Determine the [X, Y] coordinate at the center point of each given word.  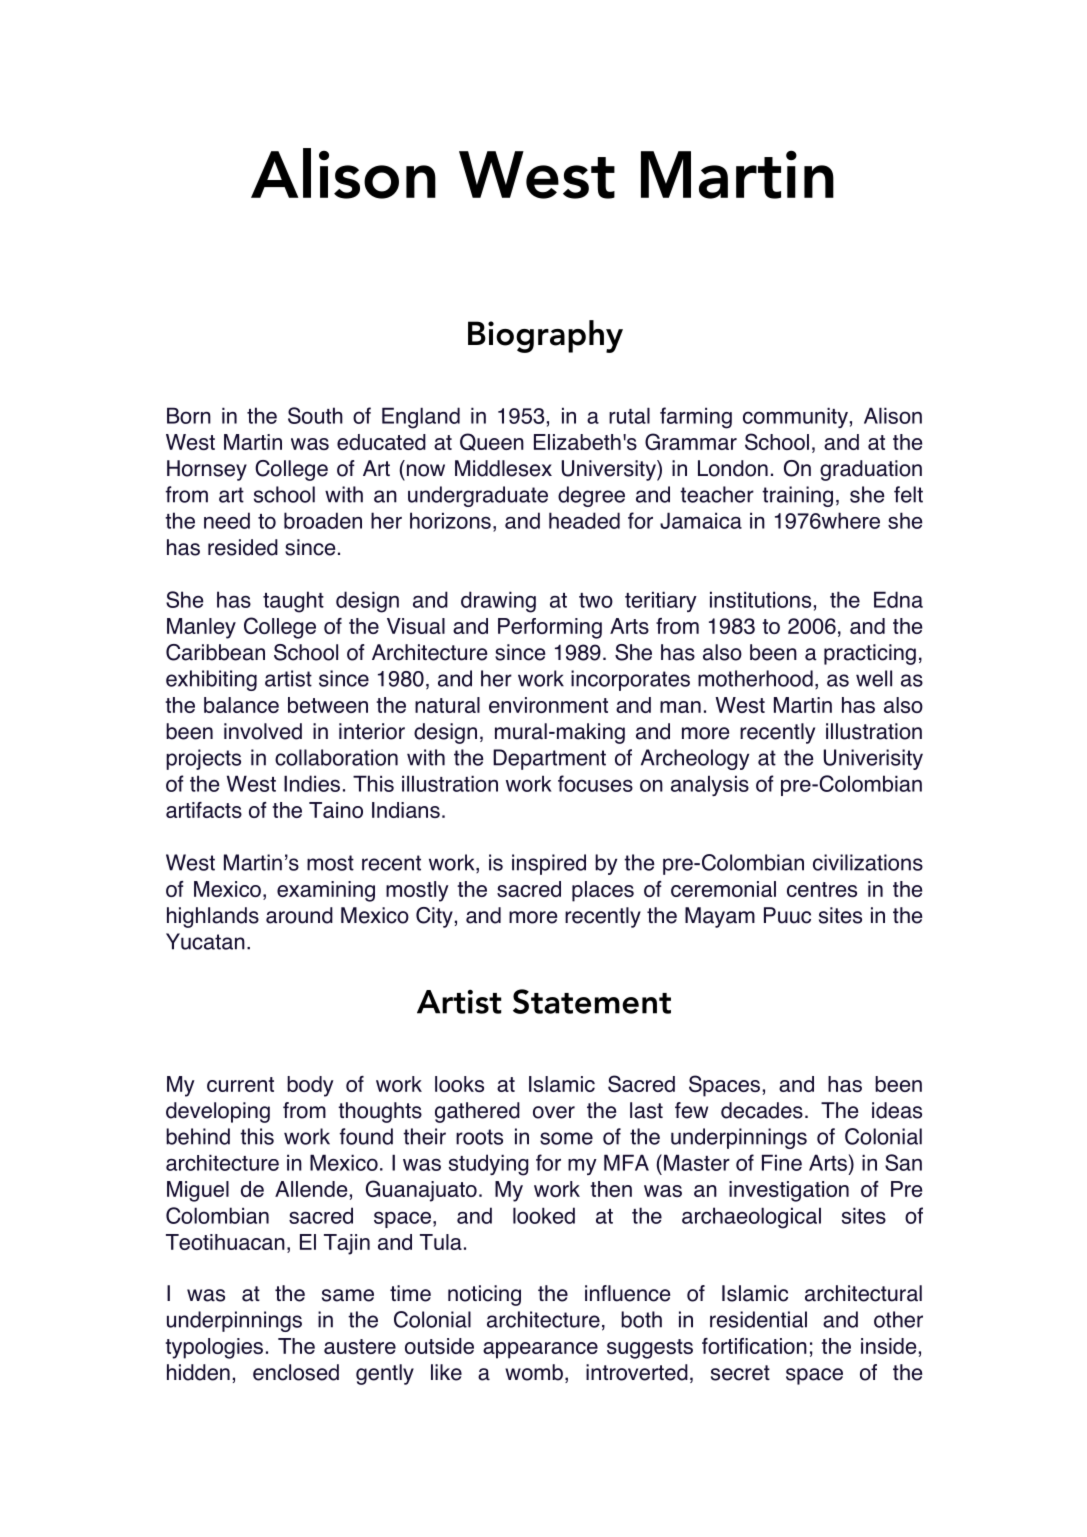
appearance [540, 1350]
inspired [549, 864]
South [315, 415]
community [795, 417]
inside [888, 1346]
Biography [545, 336]
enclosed [296, 1372]
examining [326, 891]
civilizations [868, 862]
